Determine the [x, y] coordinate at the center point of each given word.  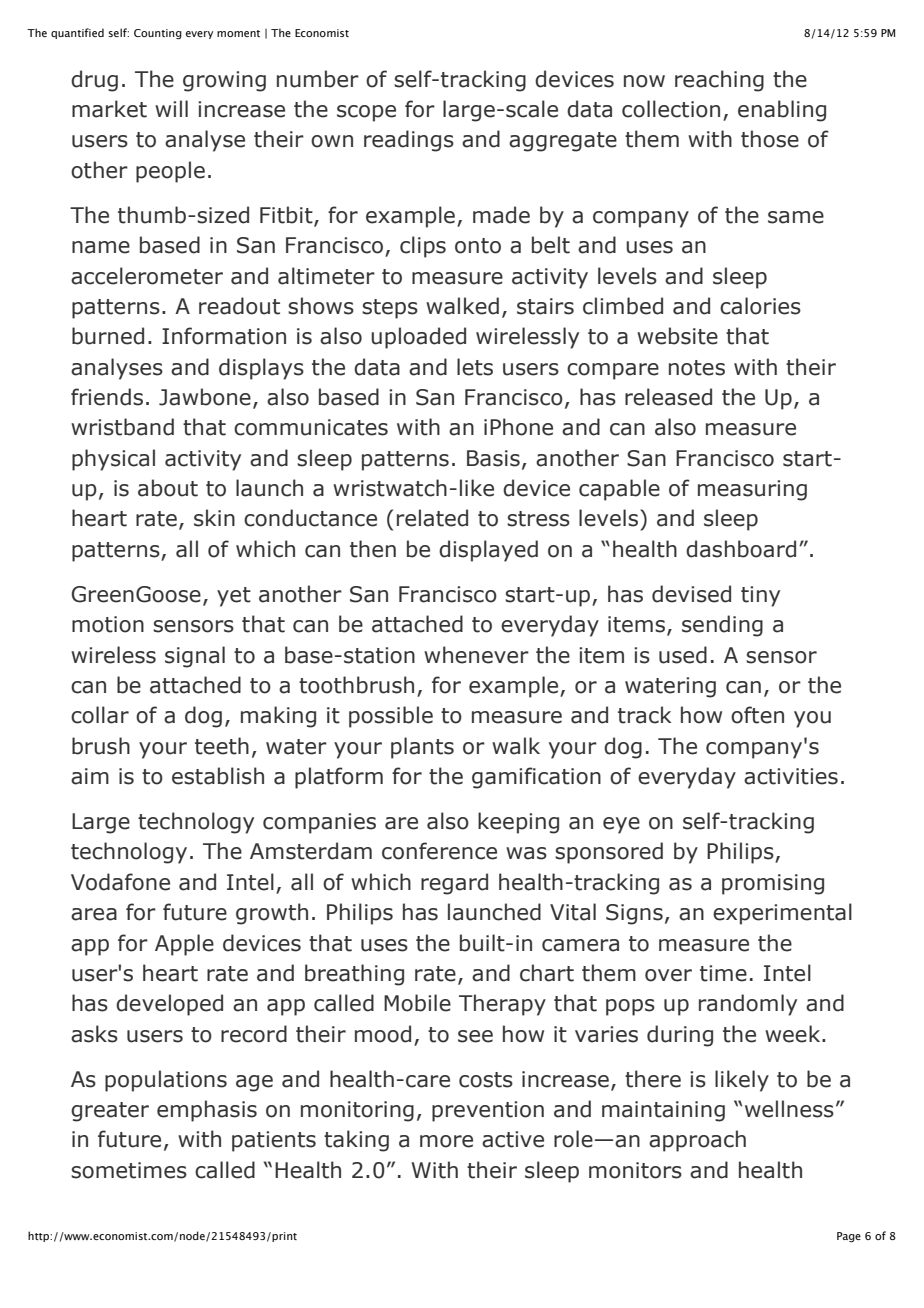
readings [409, 141]
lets [475, 367]
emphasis [207, 1111]
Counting [158, 34]
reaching [719, 81]
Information [224, 336]
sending [722, 626]
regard [454, 884]
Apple [184, 945]
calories [760, 306]
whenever [476, 655]
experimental [782, 914]
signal [195, 657]
